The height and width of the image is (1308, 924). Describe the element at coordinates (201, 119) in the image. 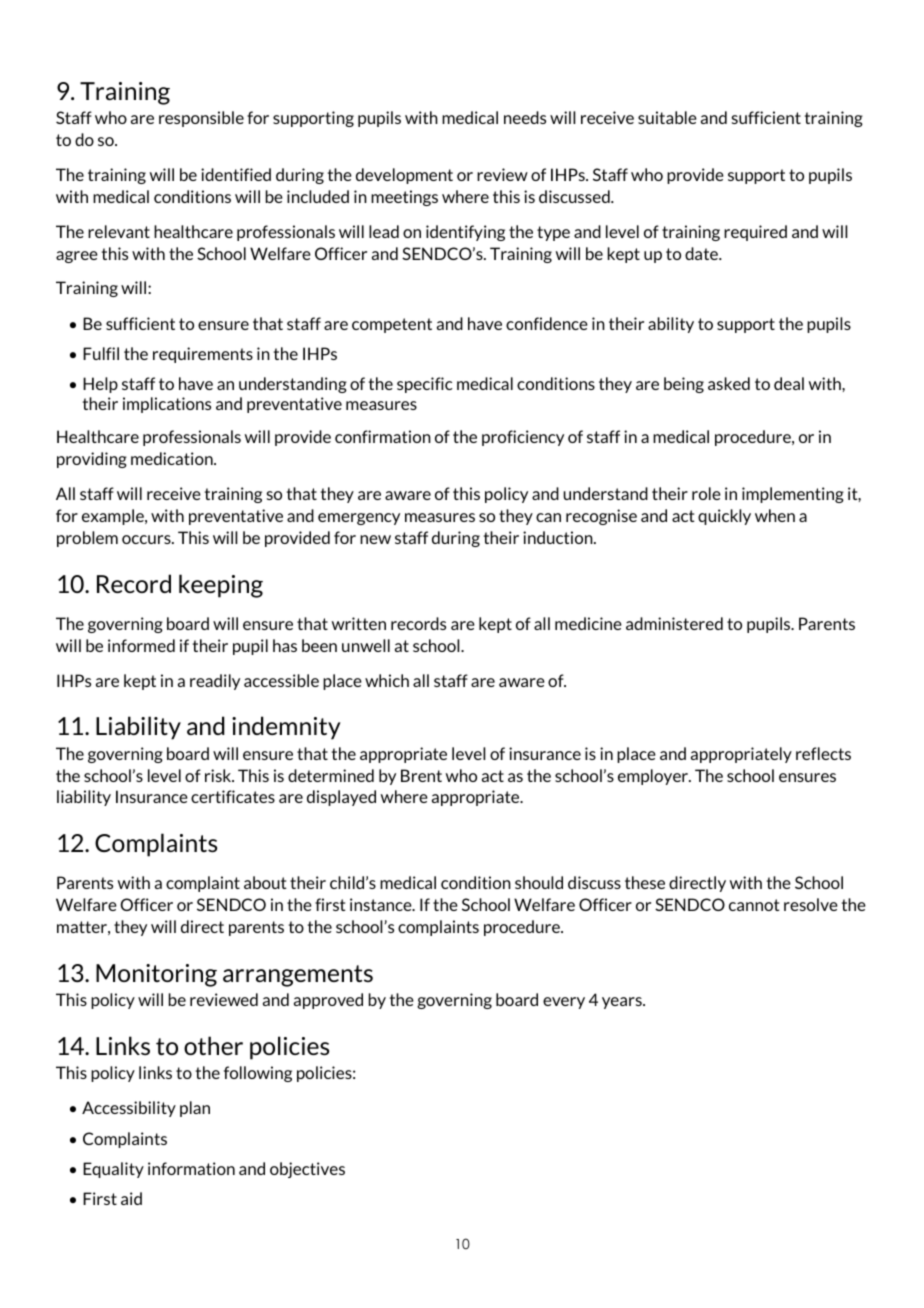

I see `responsible` at that location.
